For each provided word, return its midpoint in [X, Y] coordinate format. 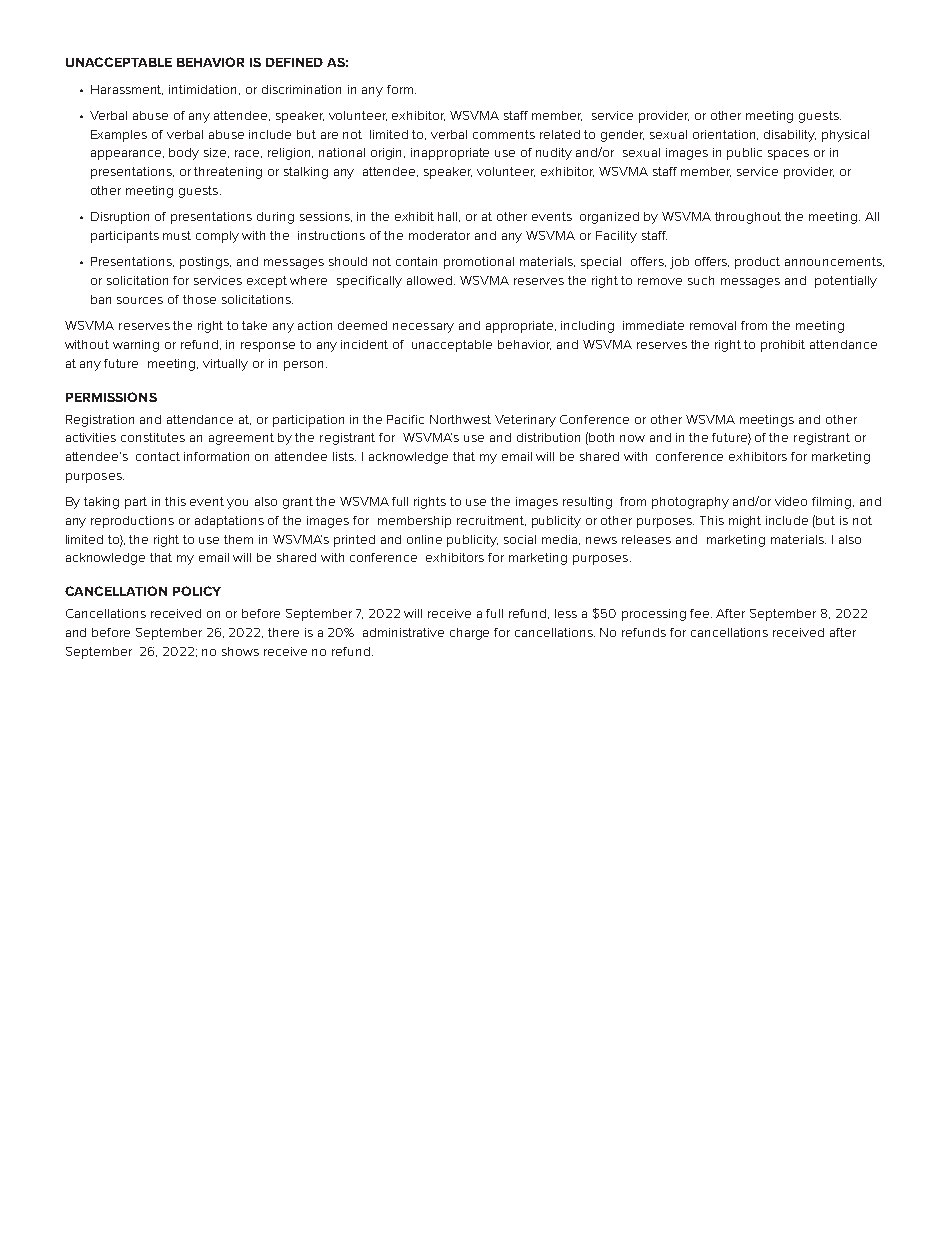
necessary [423, 328]
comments [504, 134]
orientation [725, 135]
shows [240, 651]
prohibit [783, 346]
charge [469, 634]
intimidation [202, 89]
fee [701, 613]
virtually [225, 365]
